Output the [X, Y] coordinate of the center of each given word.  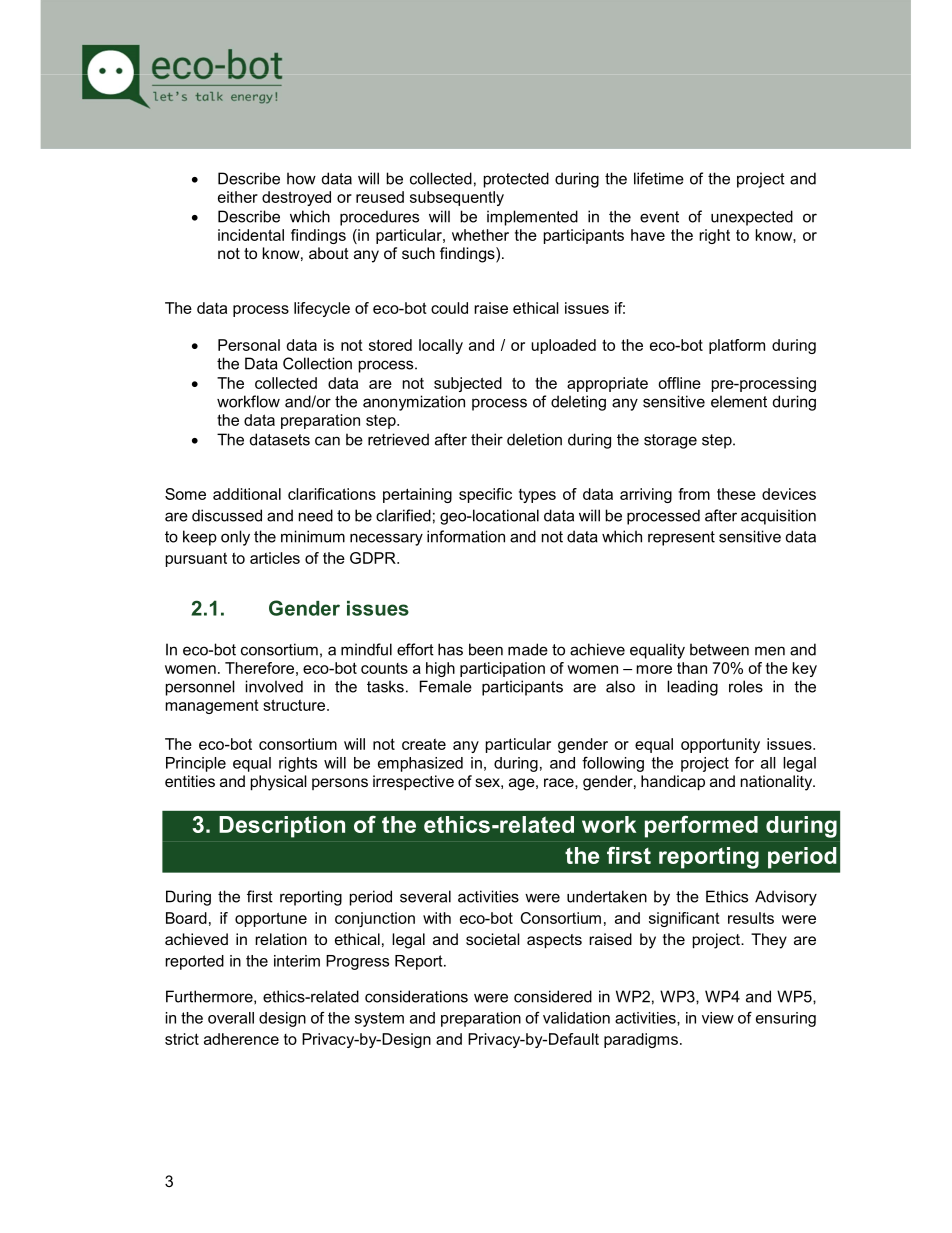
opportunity [720, 745]
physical [279, 783]
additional [247, 494]
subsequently [457, 198]
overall [231, 1018]
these [736, 494]
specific [485, 495]
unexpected [752, 218]
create [424, 744]
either [238, 197]
